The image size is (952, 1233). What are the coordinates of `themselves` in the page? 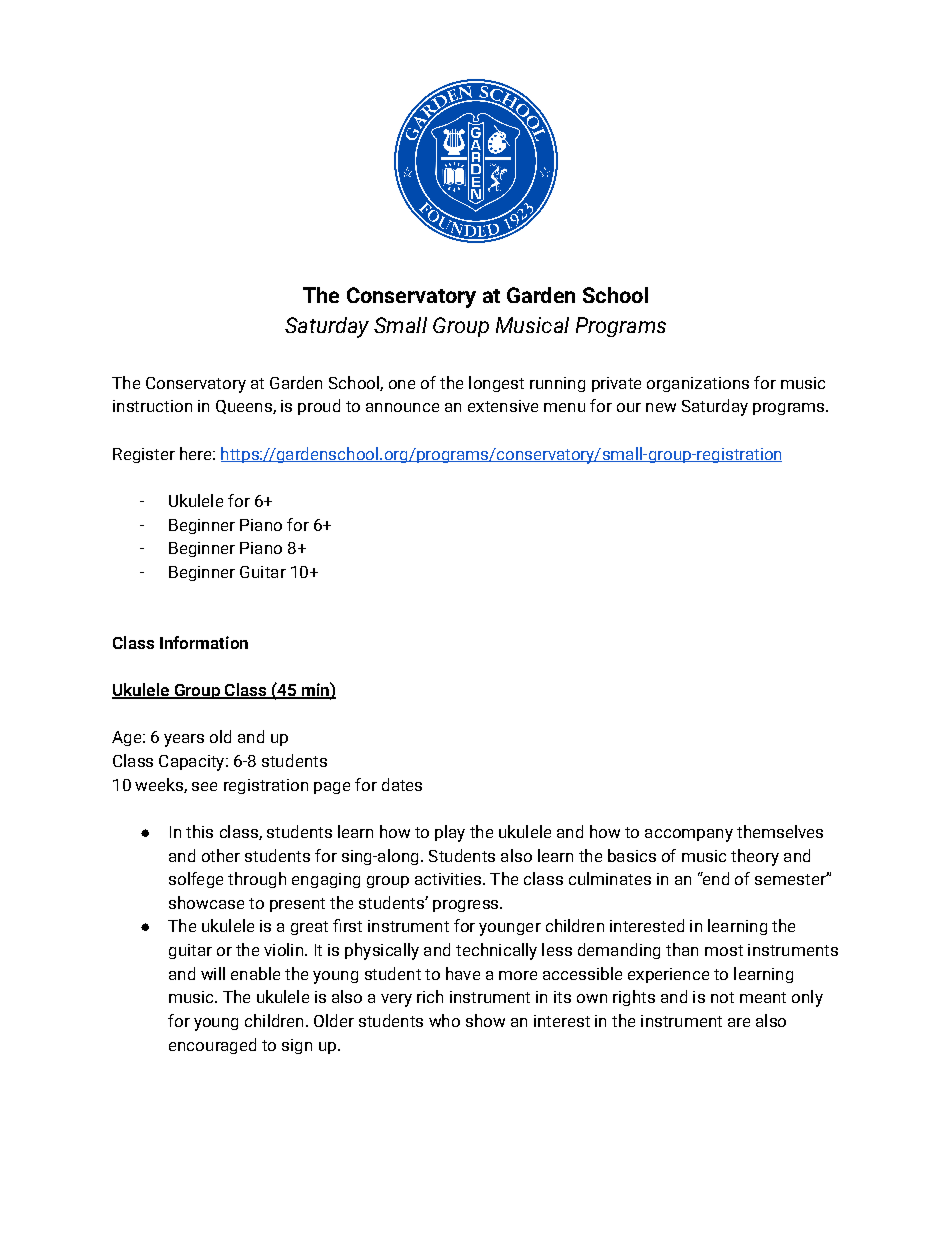 It's located at (780, 831).
